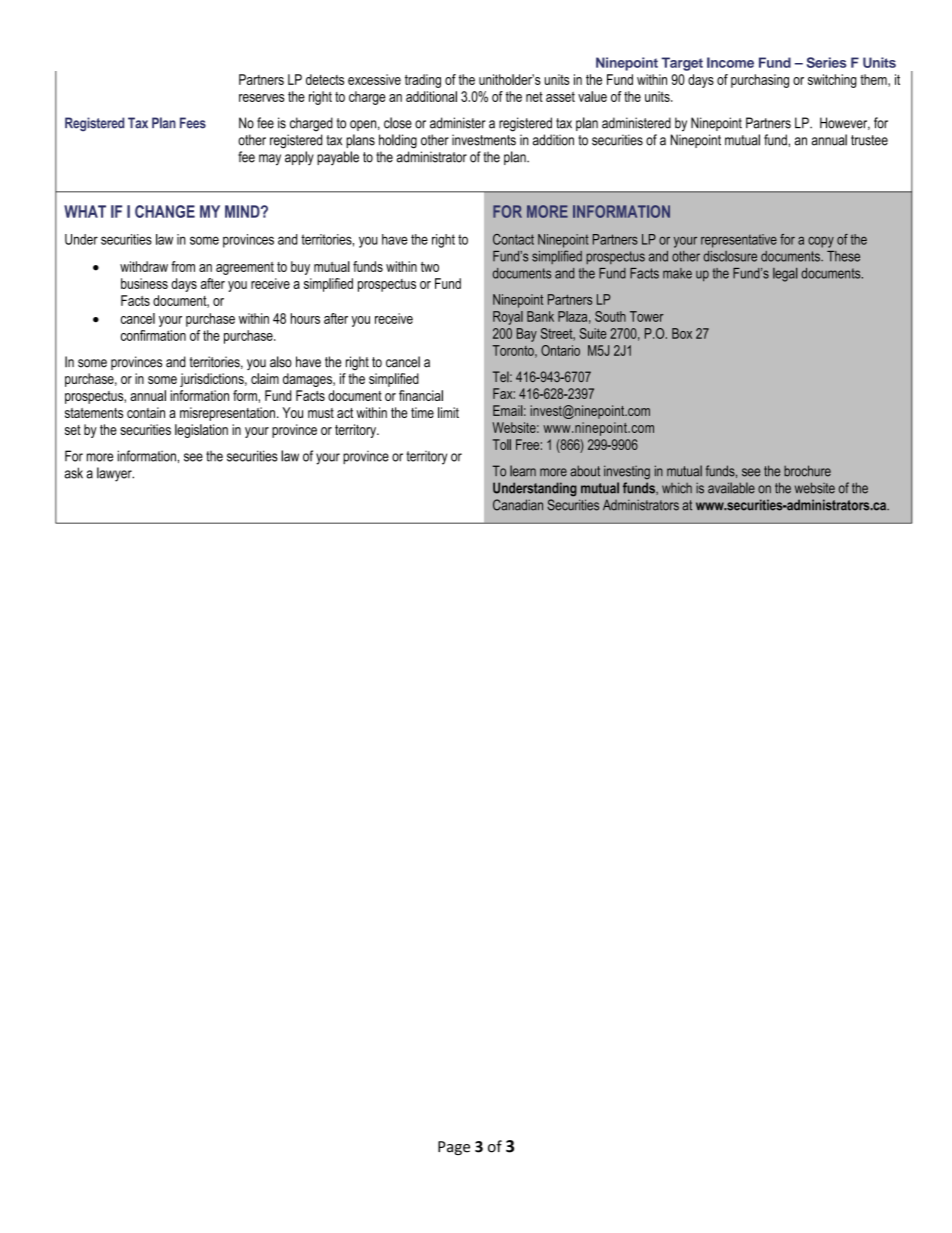 The width and height of the screenshot is (952, 1233). What do you see at coordinates (518, 505) in the screenshot?
I see `Canadian` at bounding box center [518, 505].
